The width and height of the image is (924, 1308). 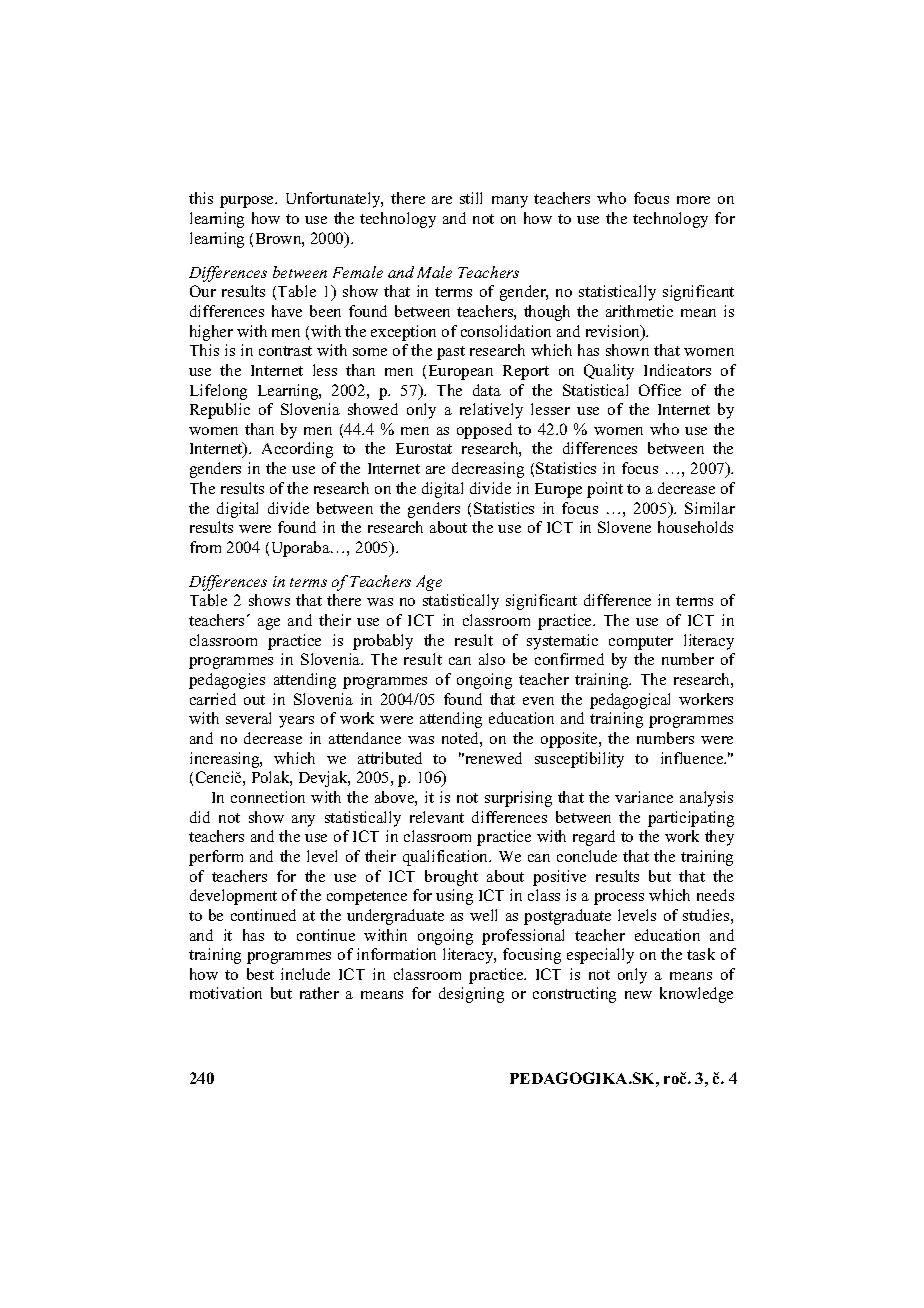 What do you see at coordinates (471, 995) in the image?
I see `designing` at bounding box center [471, 995].
